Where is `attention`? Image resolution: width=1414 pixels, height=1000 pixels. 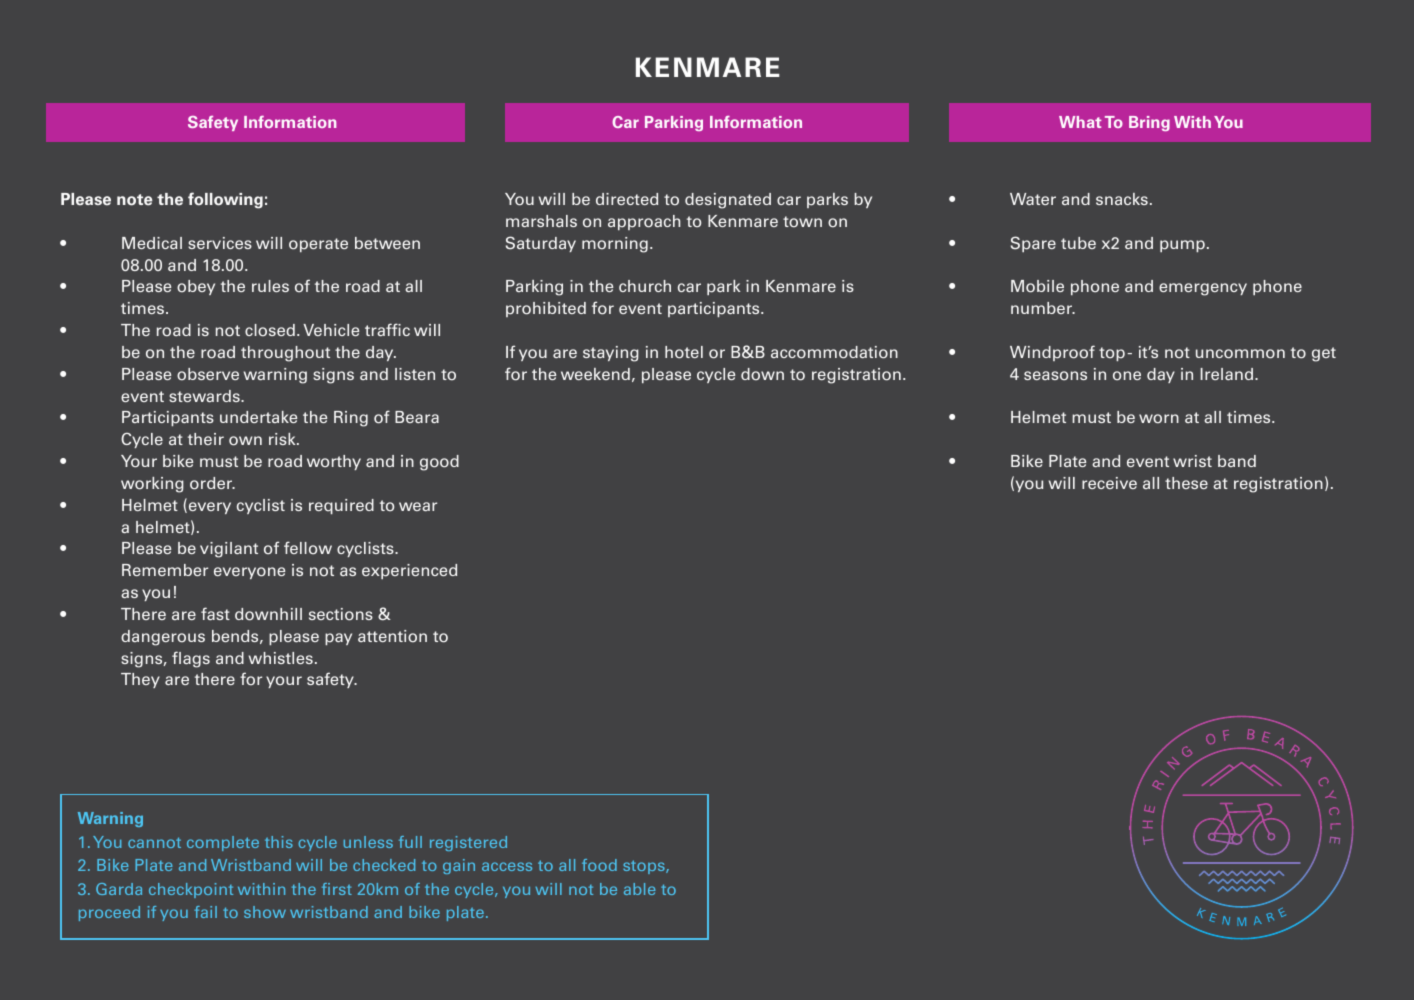
attention is located at coordinates (392, 636).
